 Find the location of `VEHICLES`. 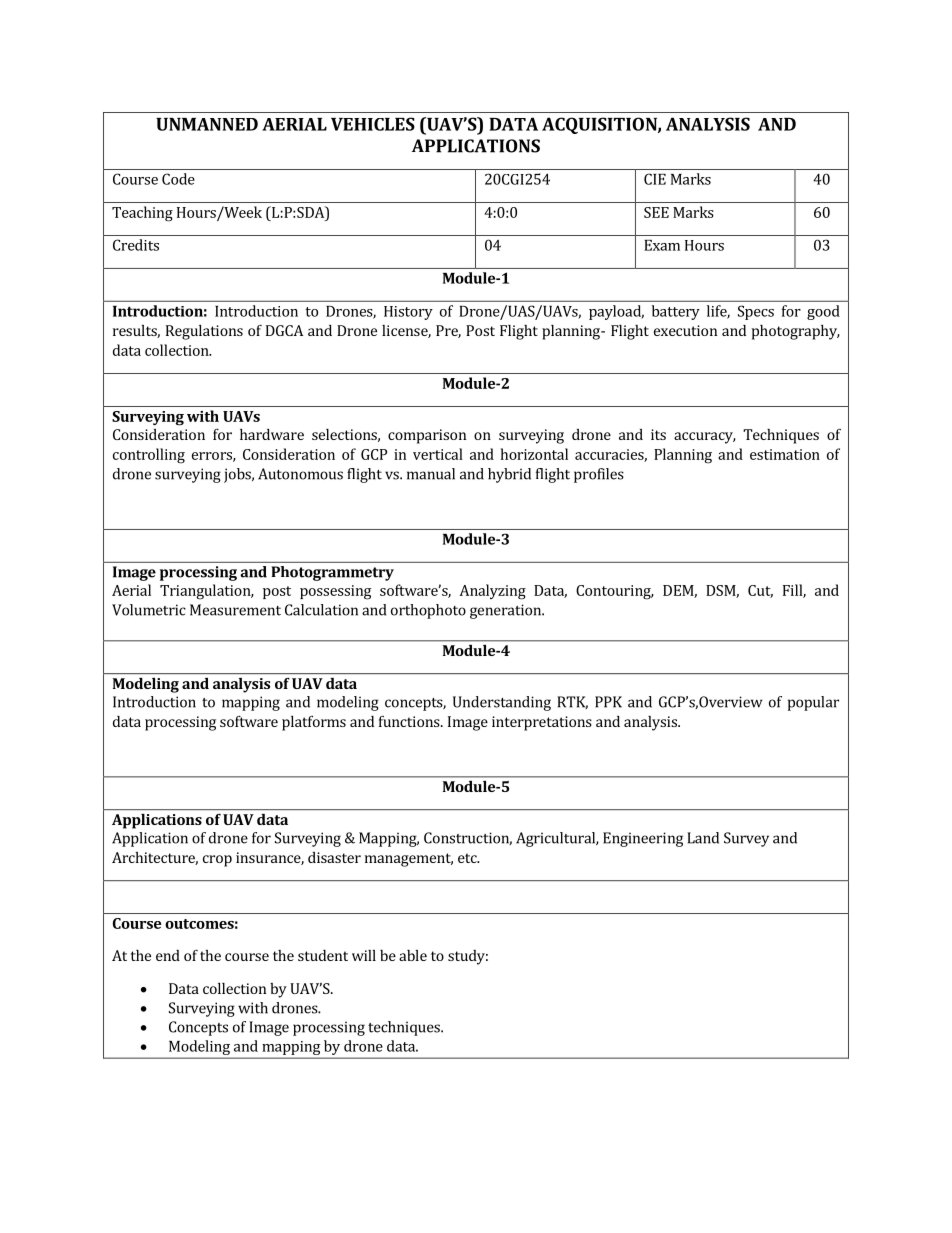

VEHICLES is located at coordinates (373, 124).
